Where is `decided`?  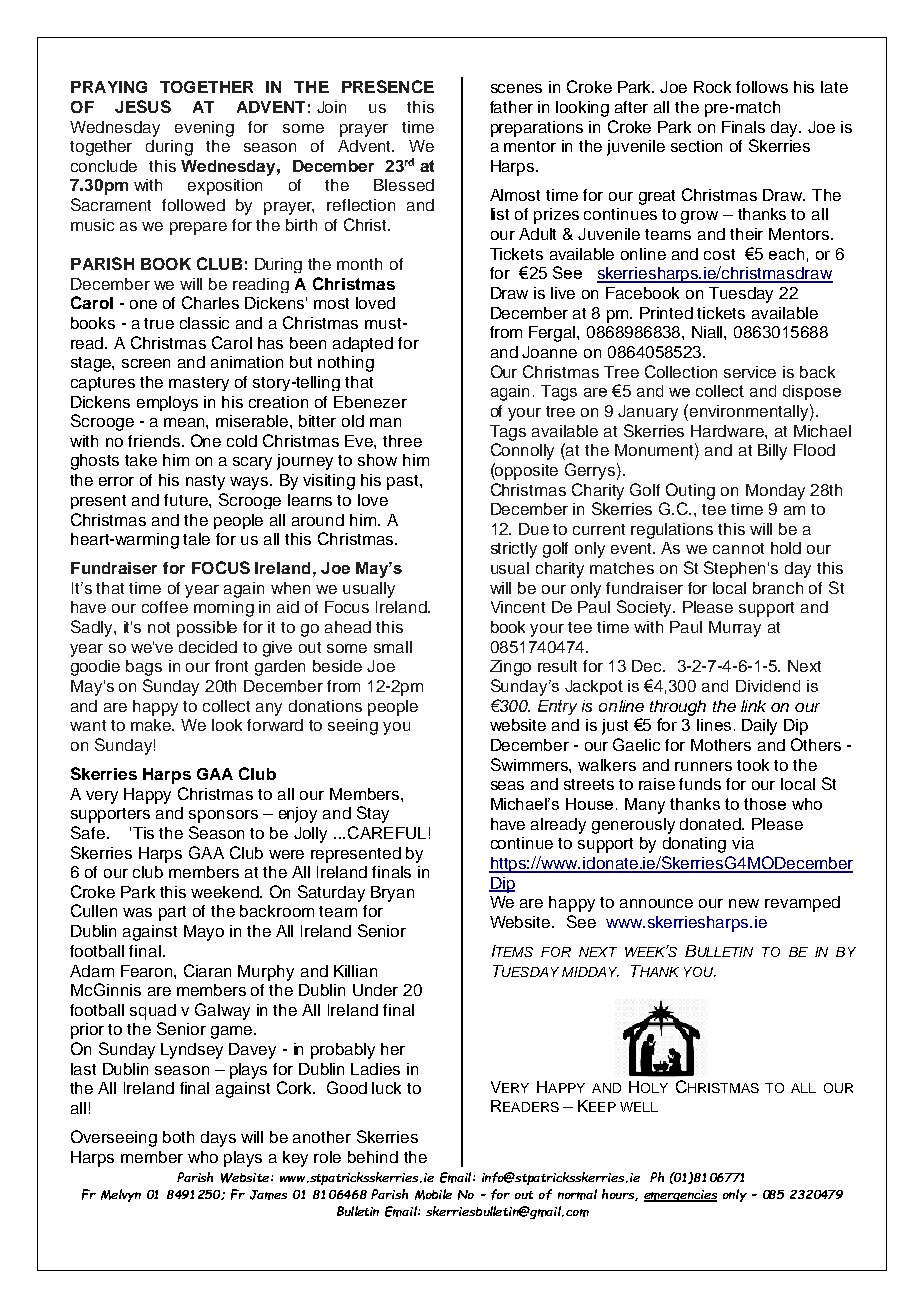
decided is located at coordinates (208, 647).
